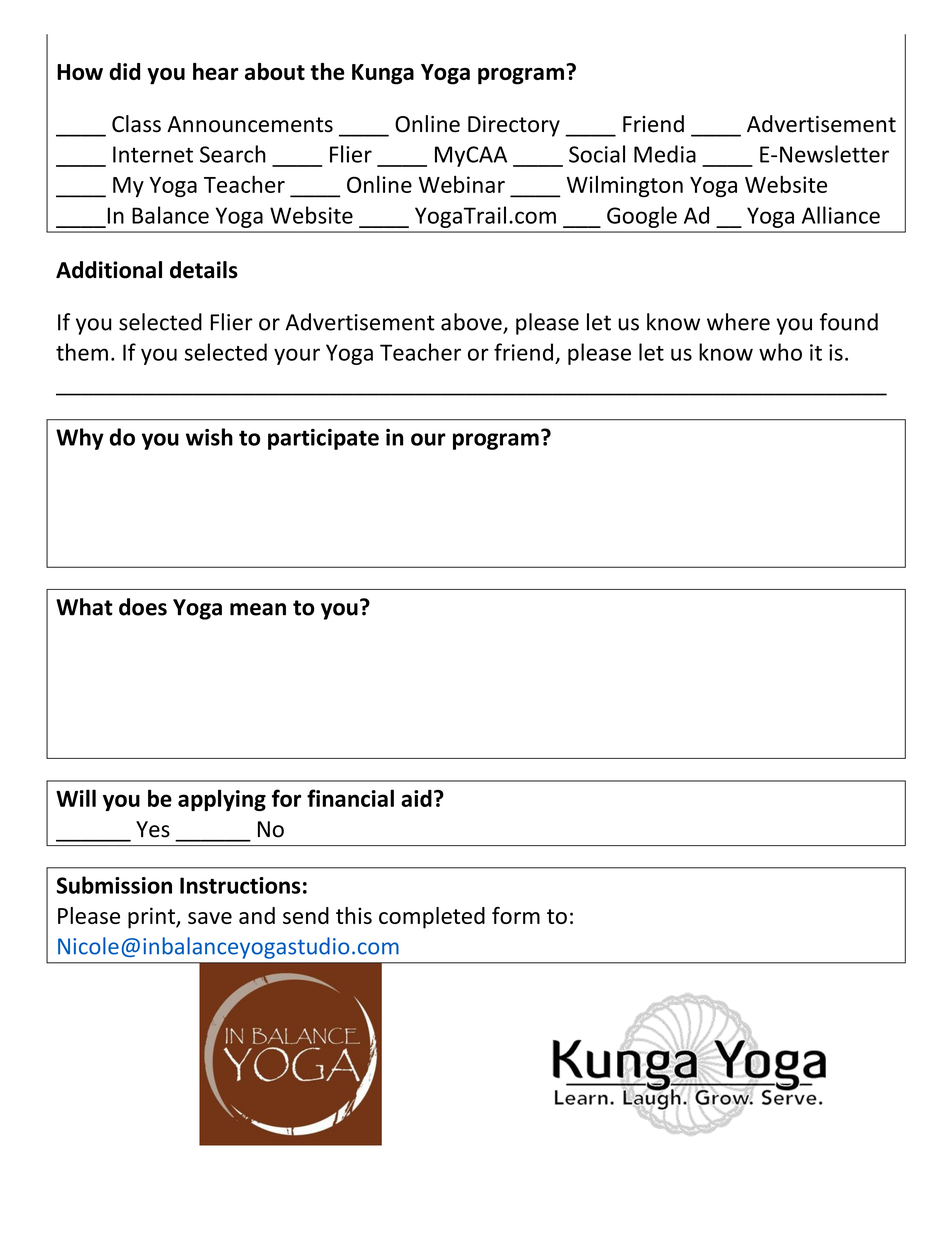  I want to click on form, so click(516, 915).
